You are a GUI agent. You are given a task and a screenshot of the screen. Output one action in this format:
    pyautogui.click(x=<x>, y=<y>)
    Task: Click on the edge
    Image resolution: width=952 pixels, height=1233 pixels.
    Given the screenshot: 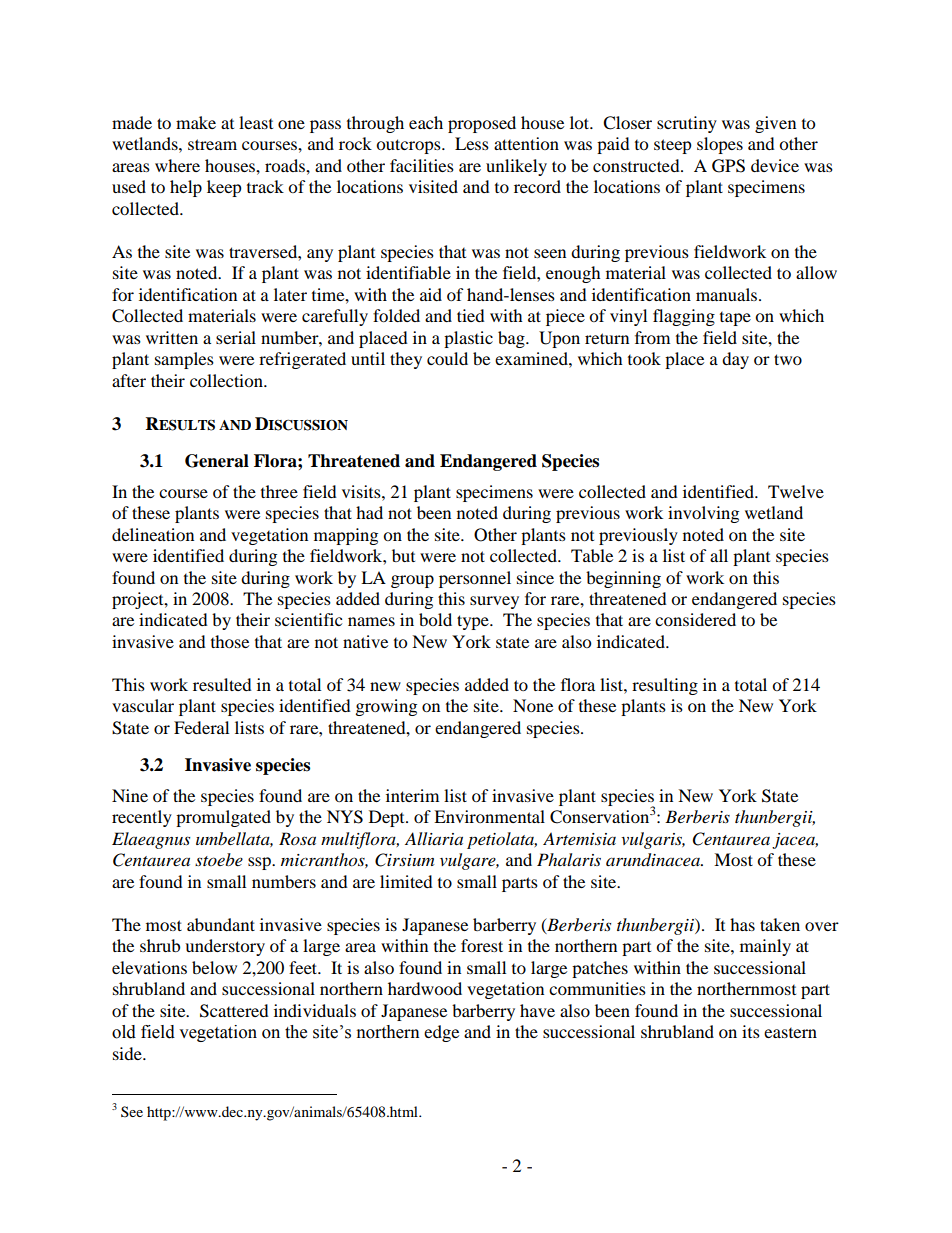 What is the action you would take?
    pyautogui.click(x=441, y=1033)
